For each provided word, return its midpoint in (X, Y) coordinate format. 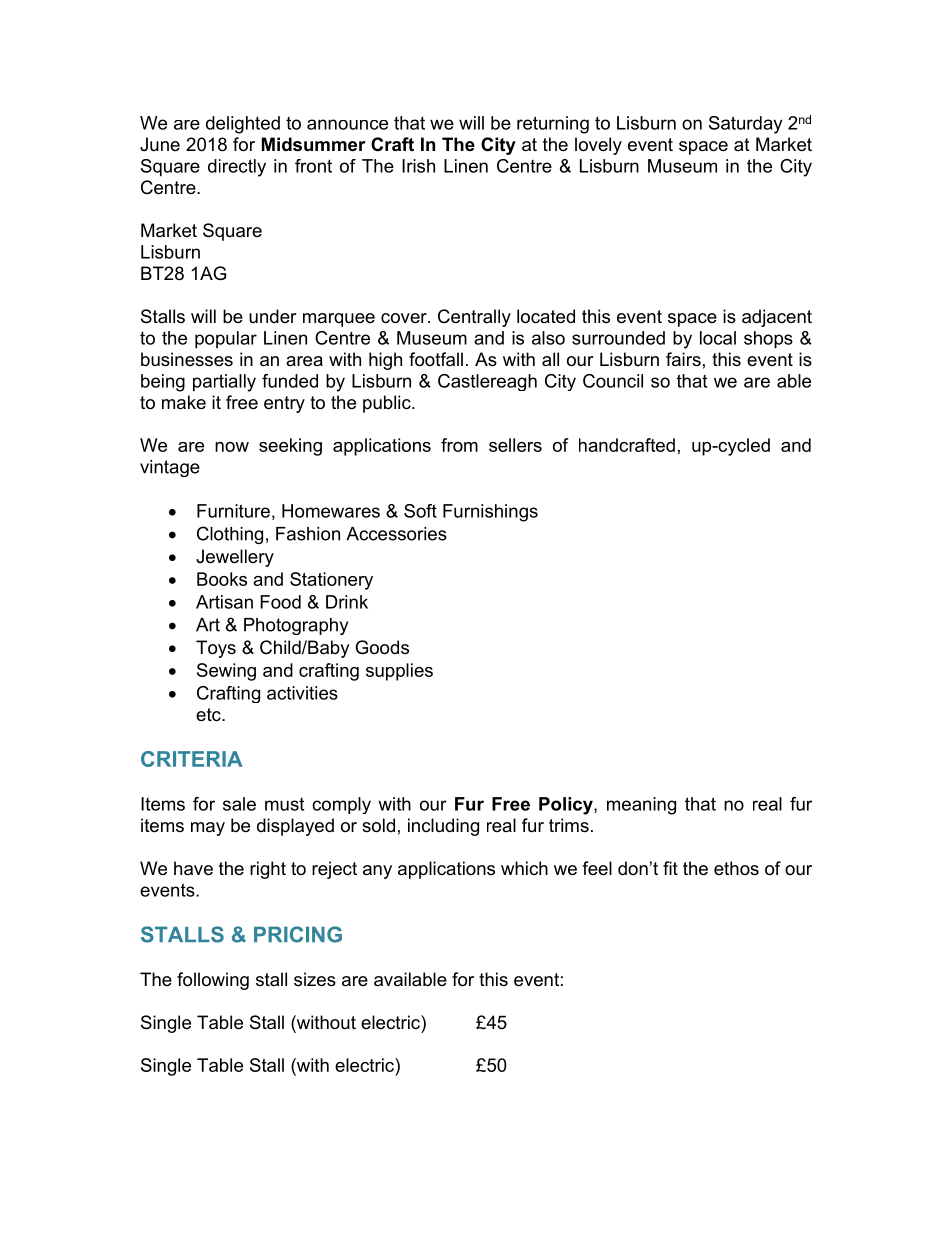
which (524, 868)
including (443, 827)
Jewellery (235, 558)
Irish (418, 166)
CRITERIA (192, 759)
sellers (515, 445)
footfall (436, 359)
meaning (641, 806)
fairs (683, 359)
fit (670, 868)
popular (226, 340)
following (213, 981)
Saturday (745, 125)
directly (237, 168)
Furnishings (490, 513)
